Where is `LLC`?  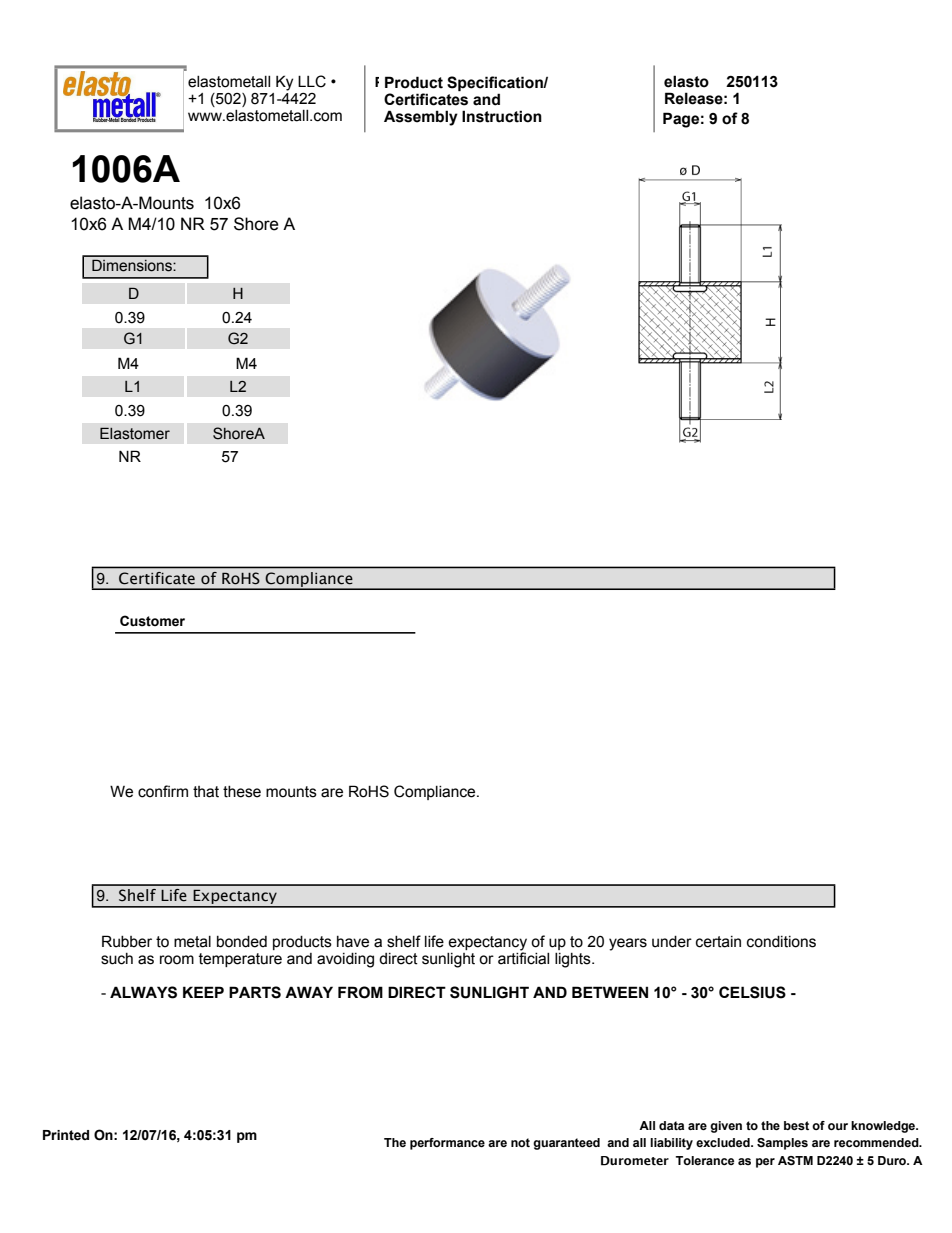
LLC is located at coordinates (312, 81).
